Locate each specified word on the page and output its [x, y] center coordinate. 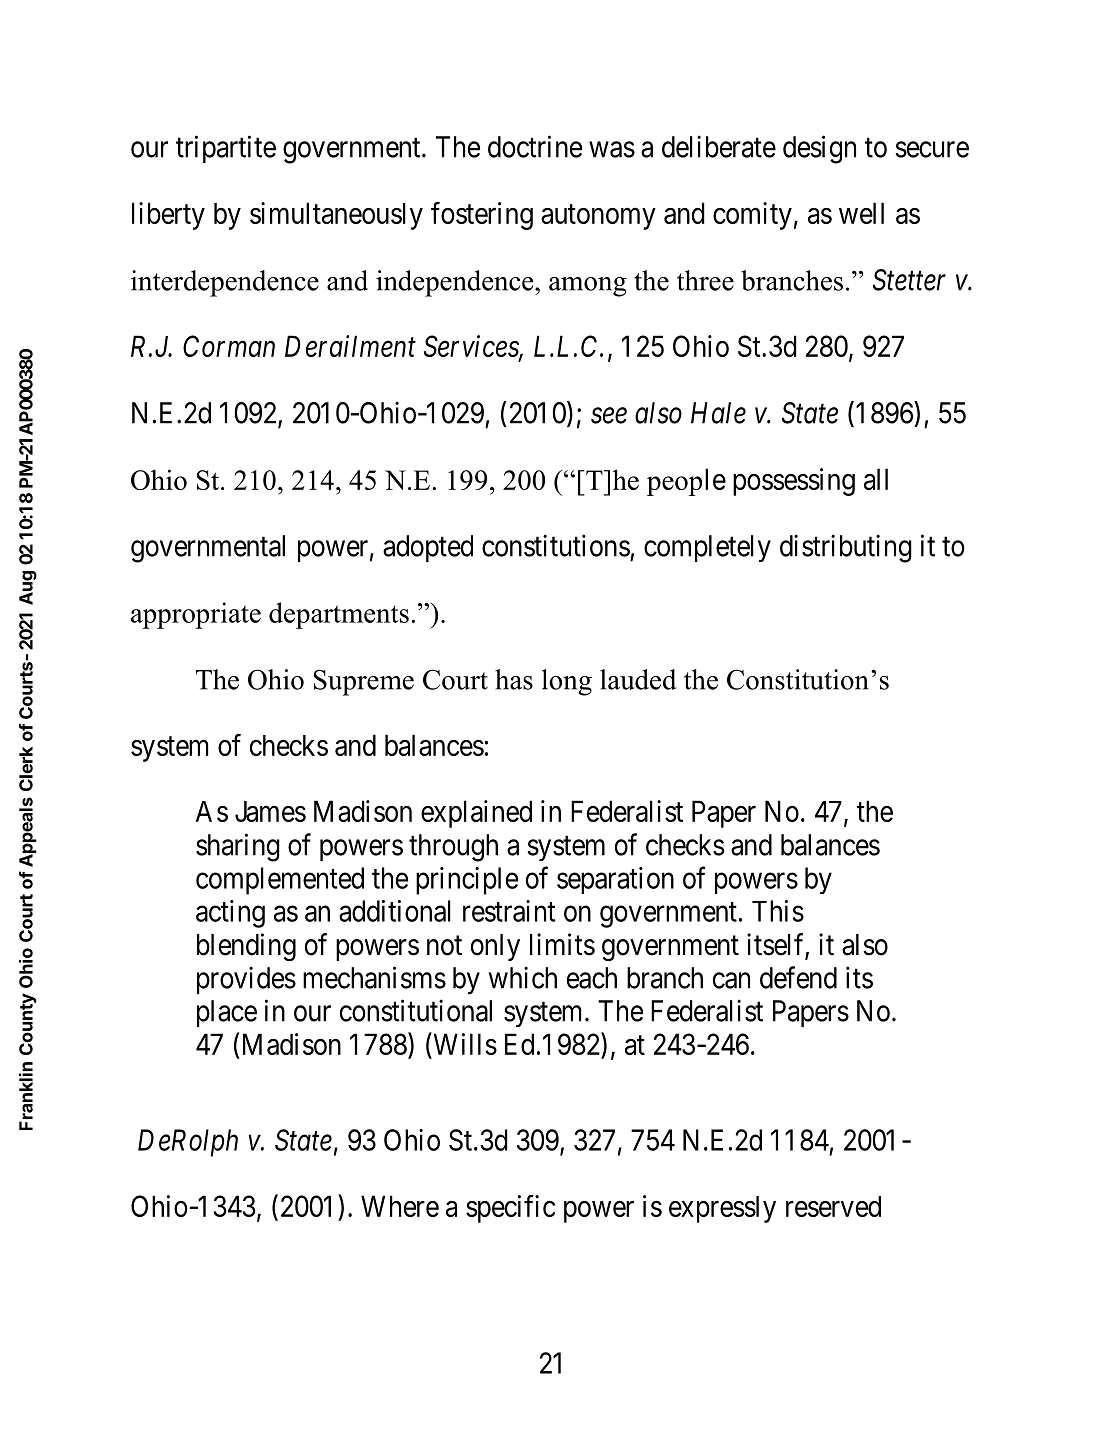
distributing [846, 548]
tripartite [226, 149]
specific [510, 1209]
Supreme [364, 682]
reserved [833, 1206]
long [567, 682]
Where [400, 1206]
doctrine [535, 146]
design [819, 149]
